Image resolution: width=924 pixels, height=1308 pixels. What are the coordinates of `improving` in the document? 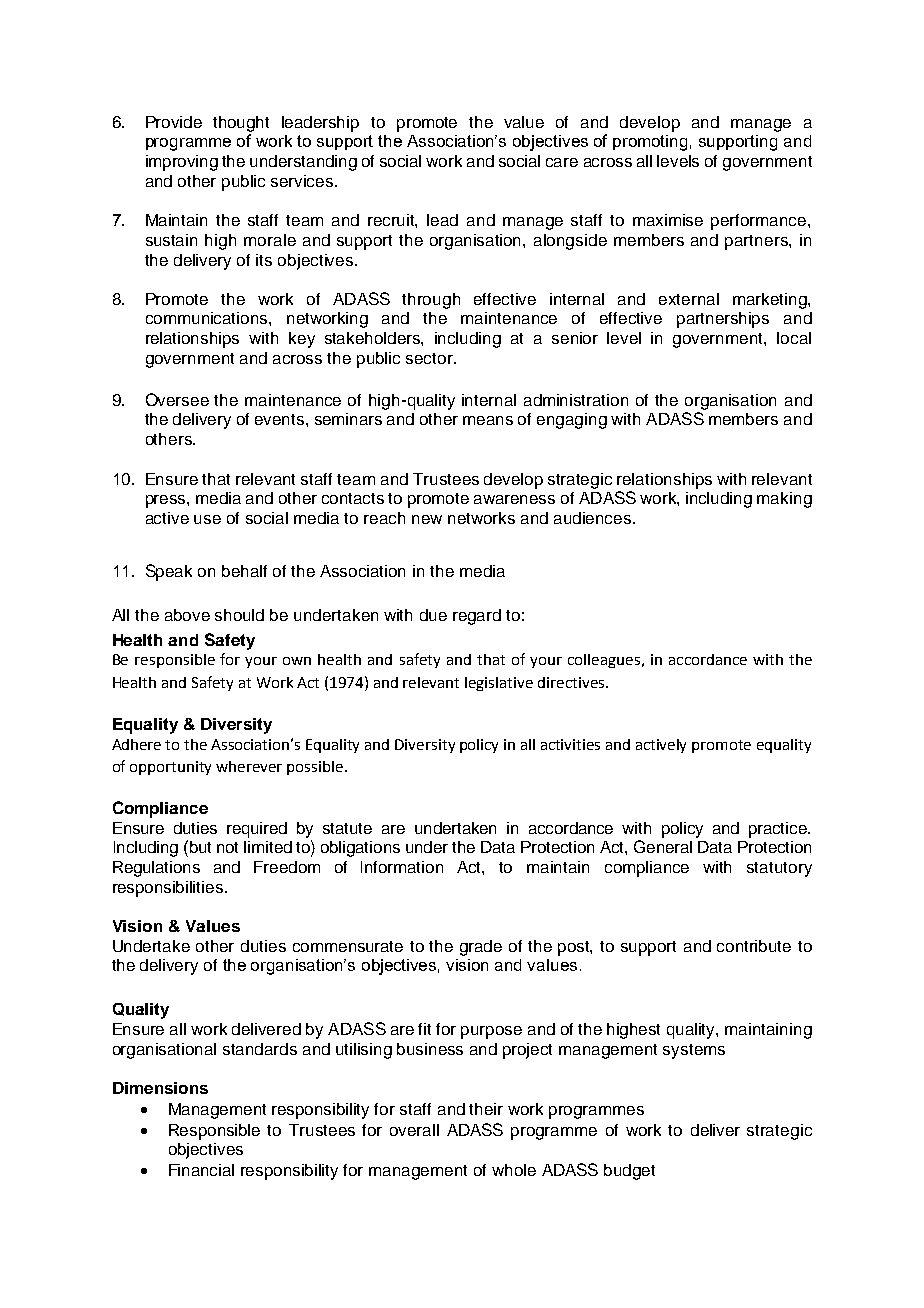 It's located at (182, 163).
